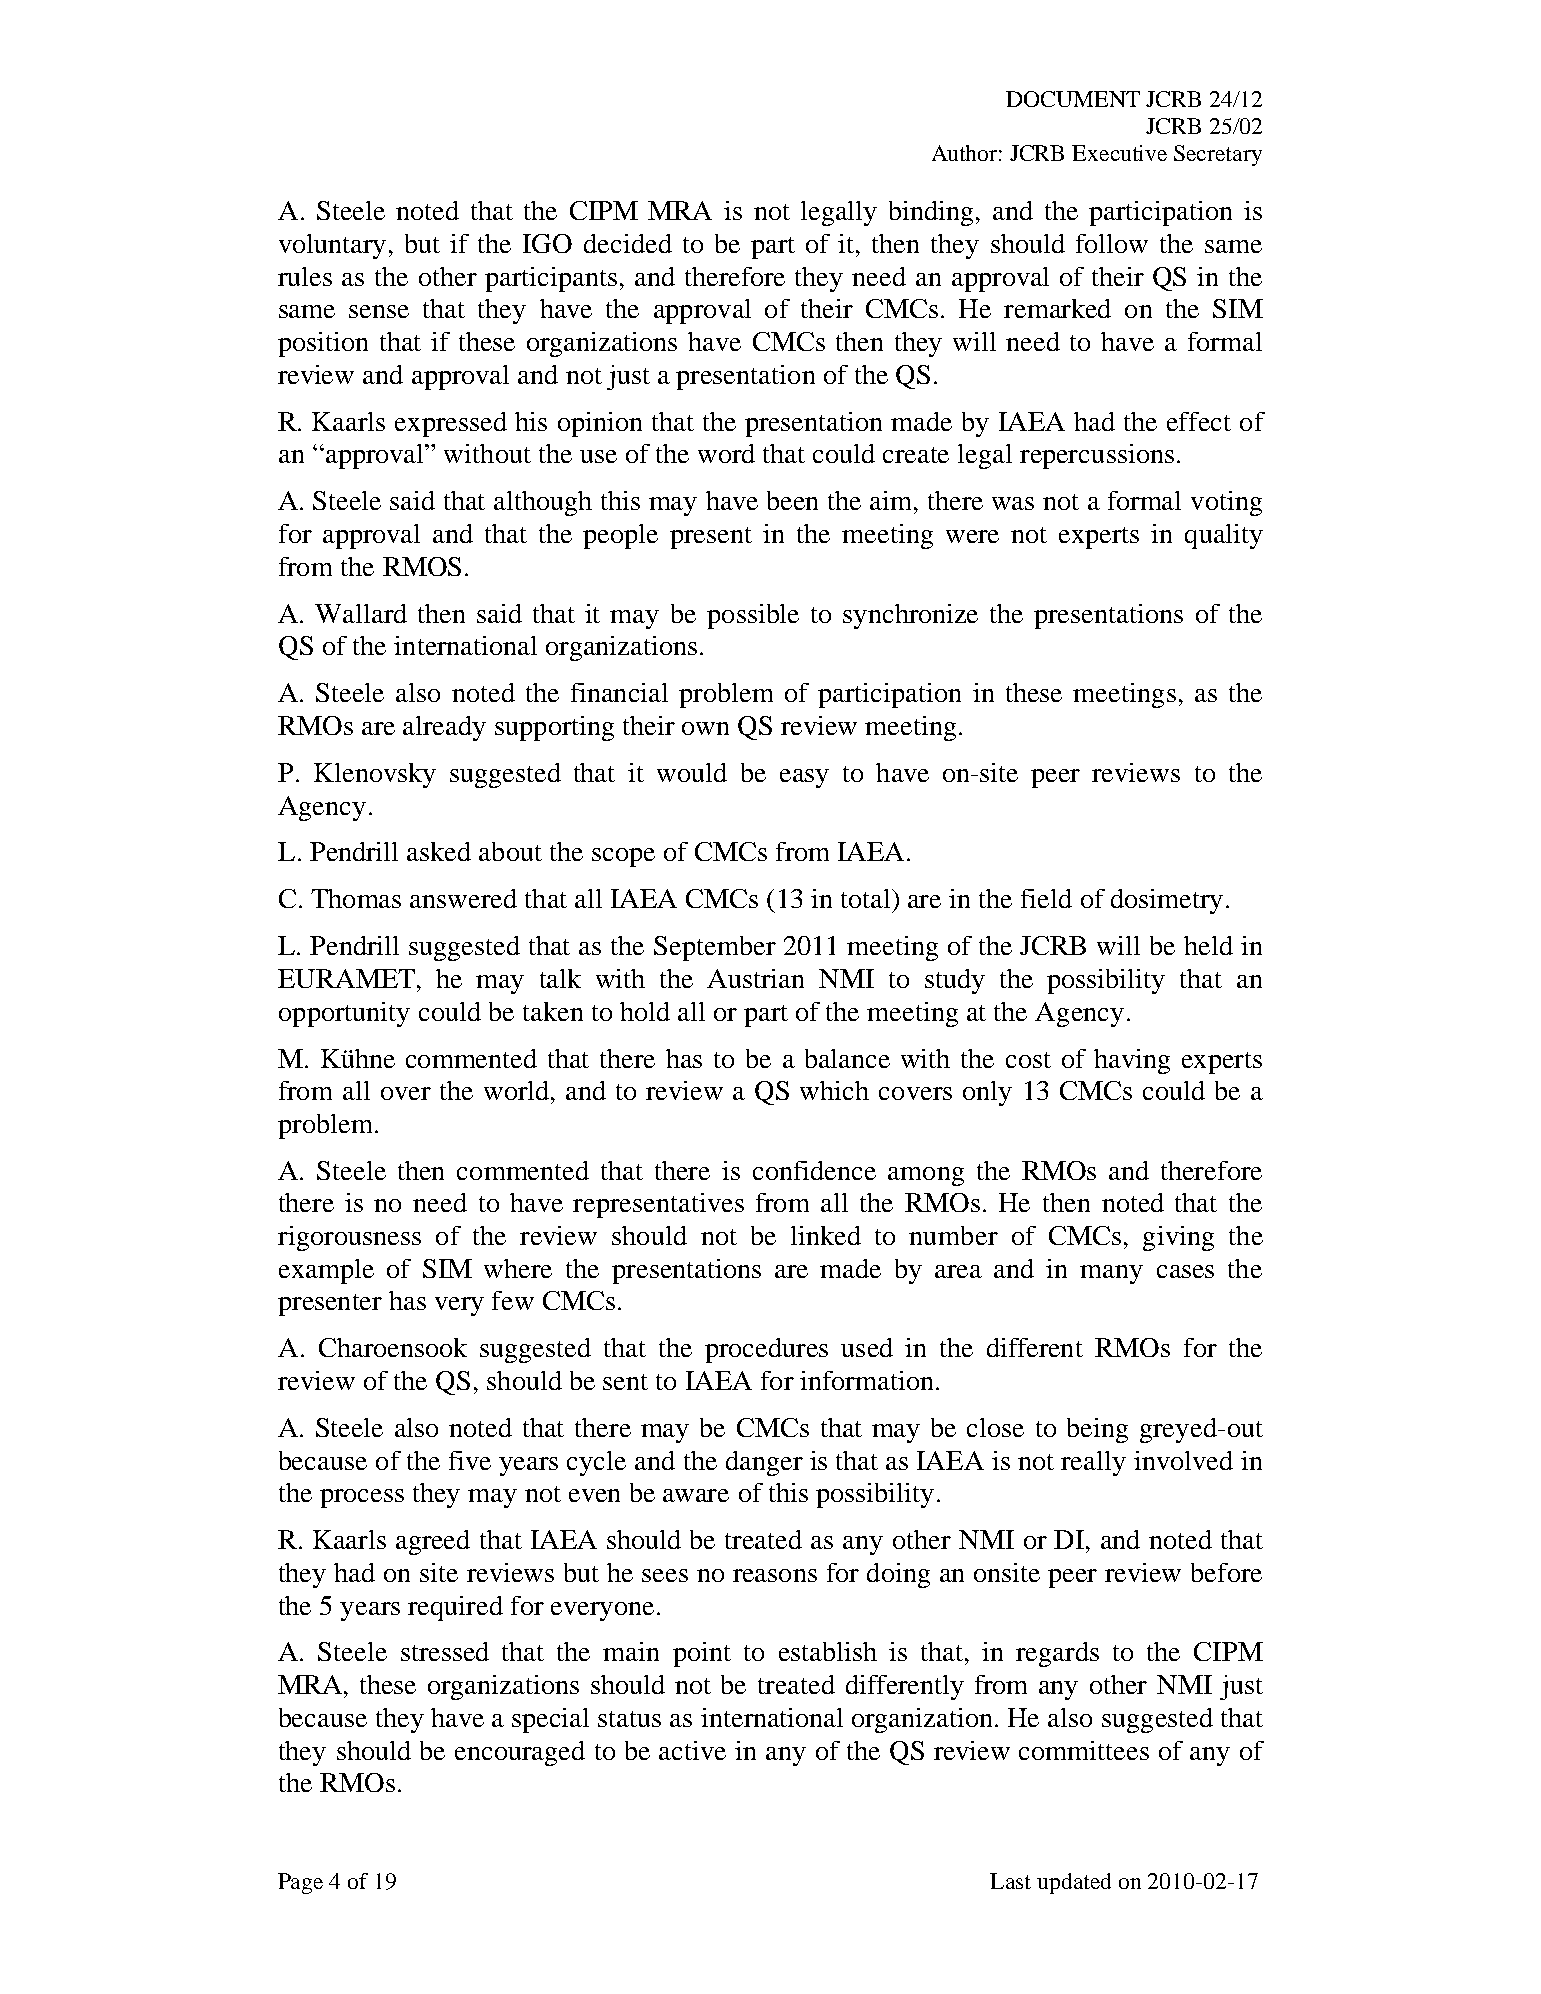  Describe the element at coordinates (628, 243) in the page. I see `decided` at that location.
